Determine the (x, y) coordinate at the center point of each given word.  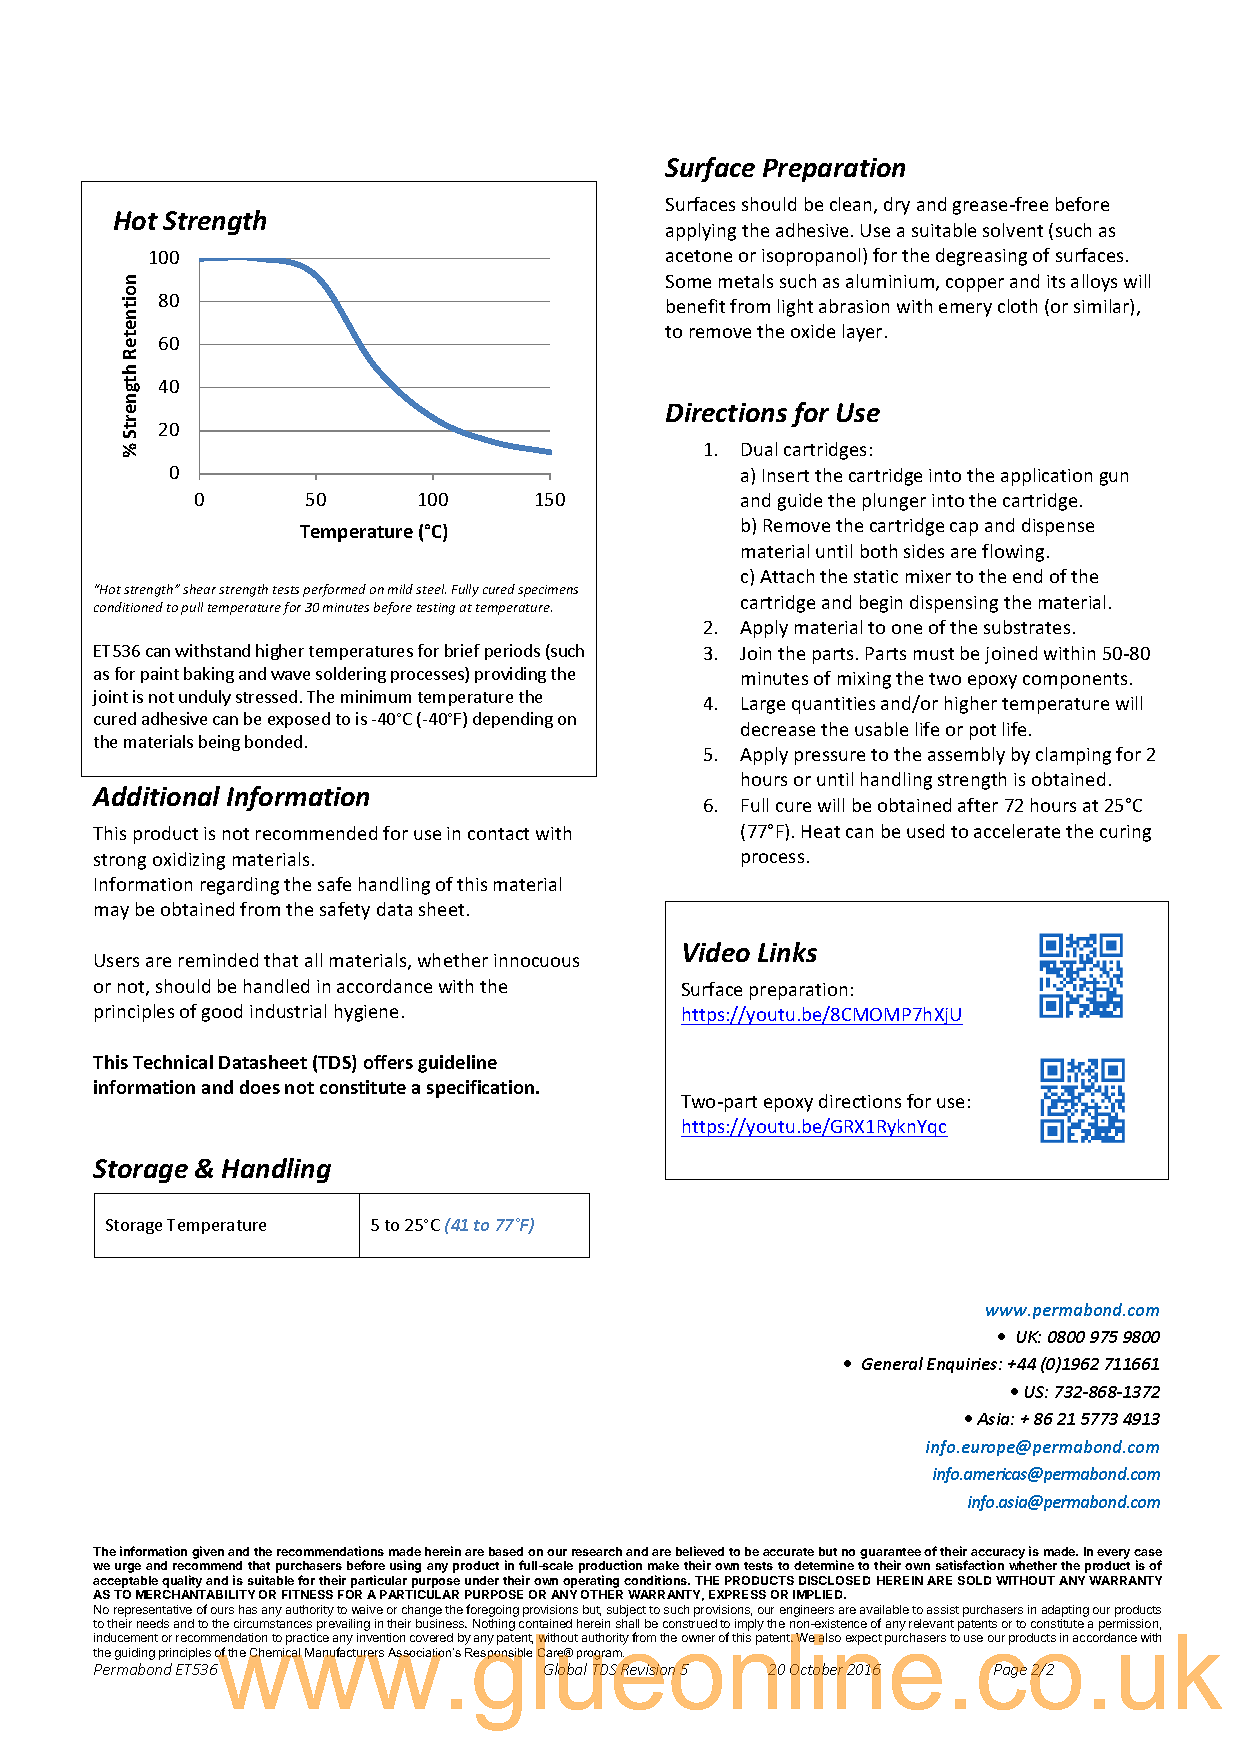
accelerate (1017, 831)
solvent (1013, 230)
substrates (1027, 627)
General (892, 1363)
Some (688, 281)
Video (717, 952)
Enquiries (963, 1365)
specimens (548, 591)
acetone (699, 256)
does (260, 1087)
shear (199, 589)
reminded (218, 960)
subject (626, 1611)
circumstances (273, 1623)
